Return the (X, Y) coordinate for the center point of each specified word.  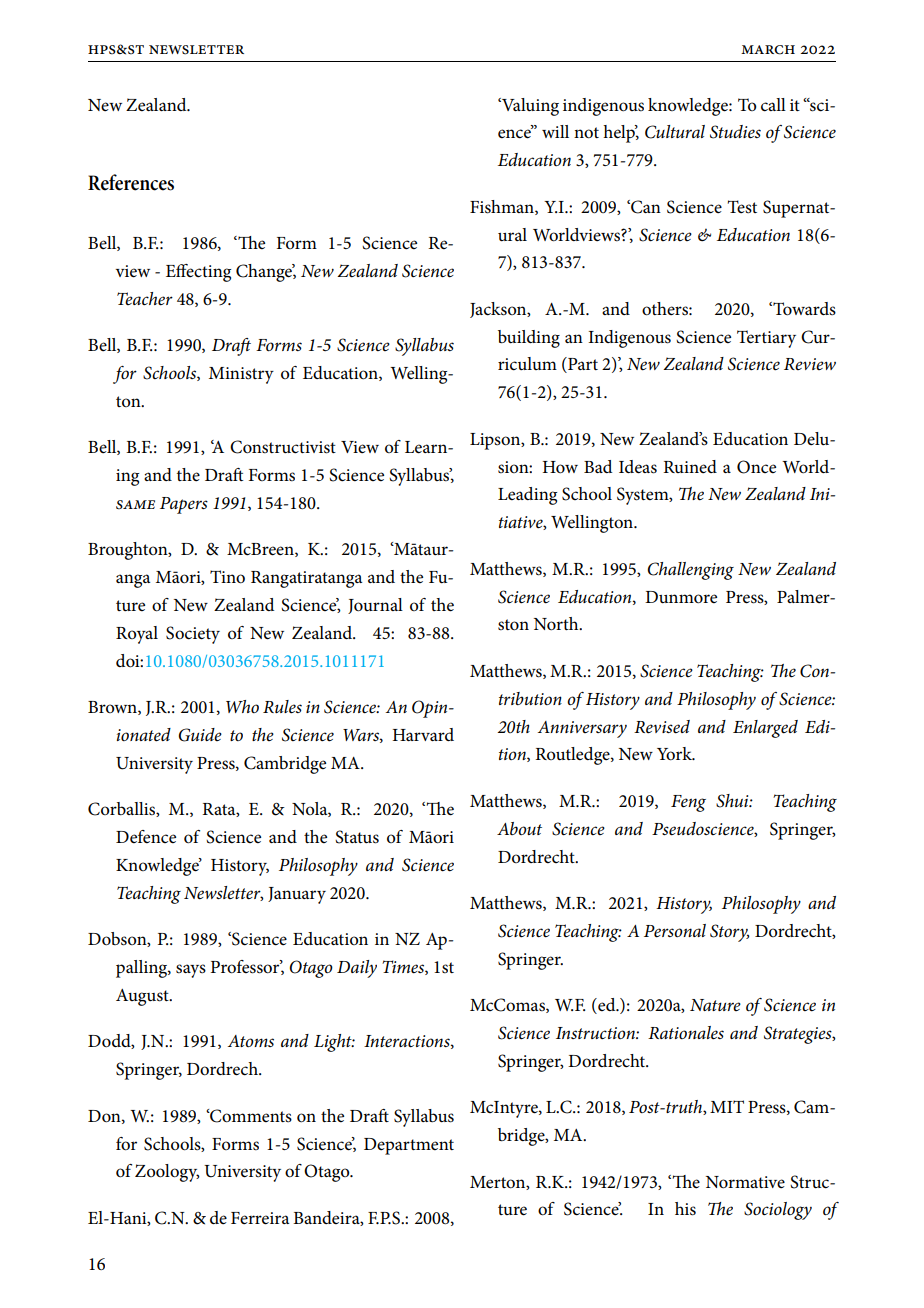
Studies (735, 132)
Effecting (198, 273)
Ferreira (260, 1218)
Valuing (529, 107)
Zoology (167, 1173)
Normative (745, 1182)
